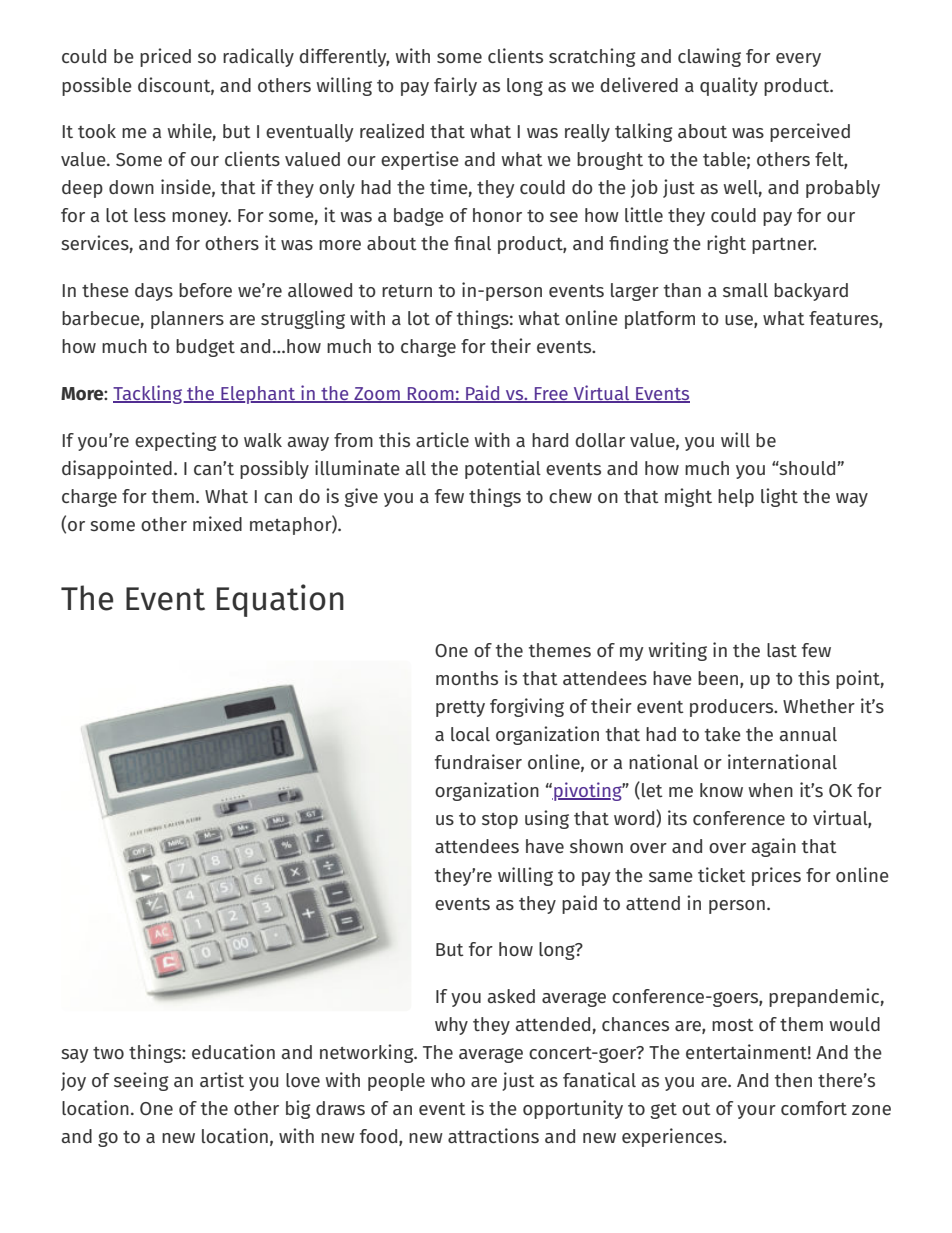 The height and width of the screenshot is (1233, 952). Describe the element at coordinates (455, 86) in the screenshot. I see `fairly` at that location.
